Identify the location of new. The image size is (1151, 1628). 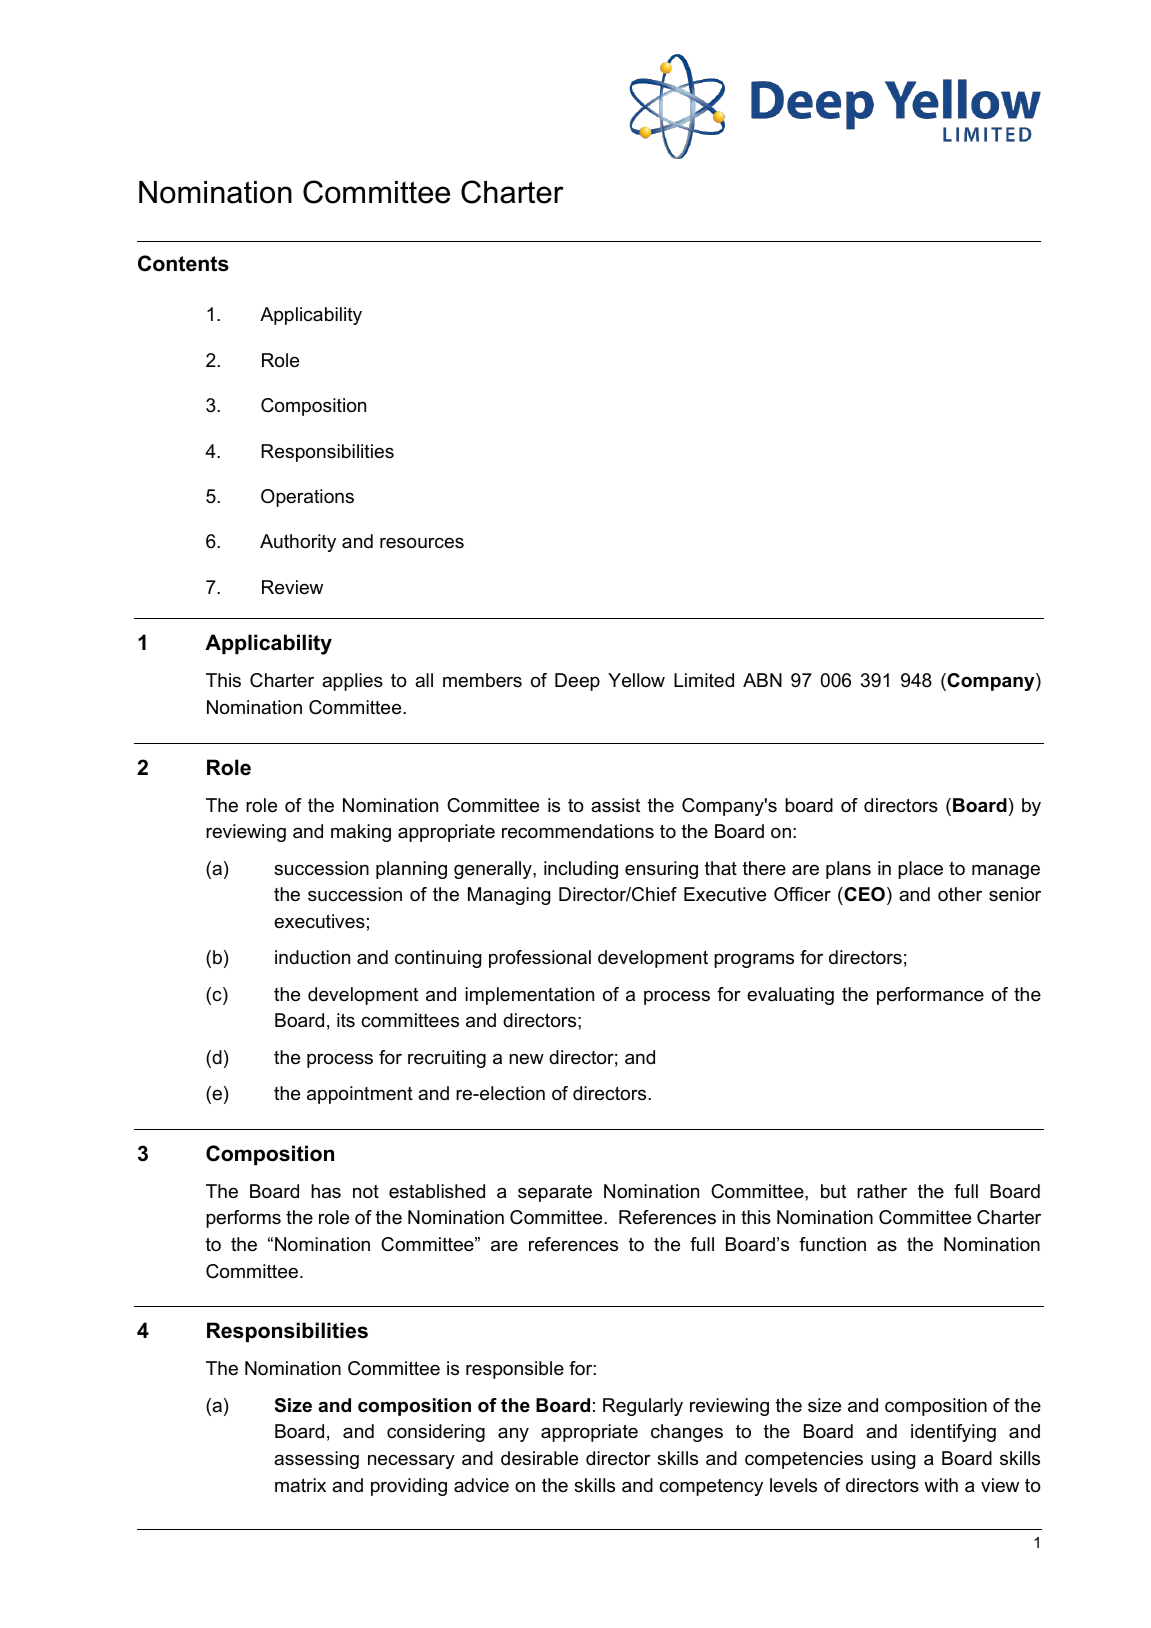
(526, 1059).
